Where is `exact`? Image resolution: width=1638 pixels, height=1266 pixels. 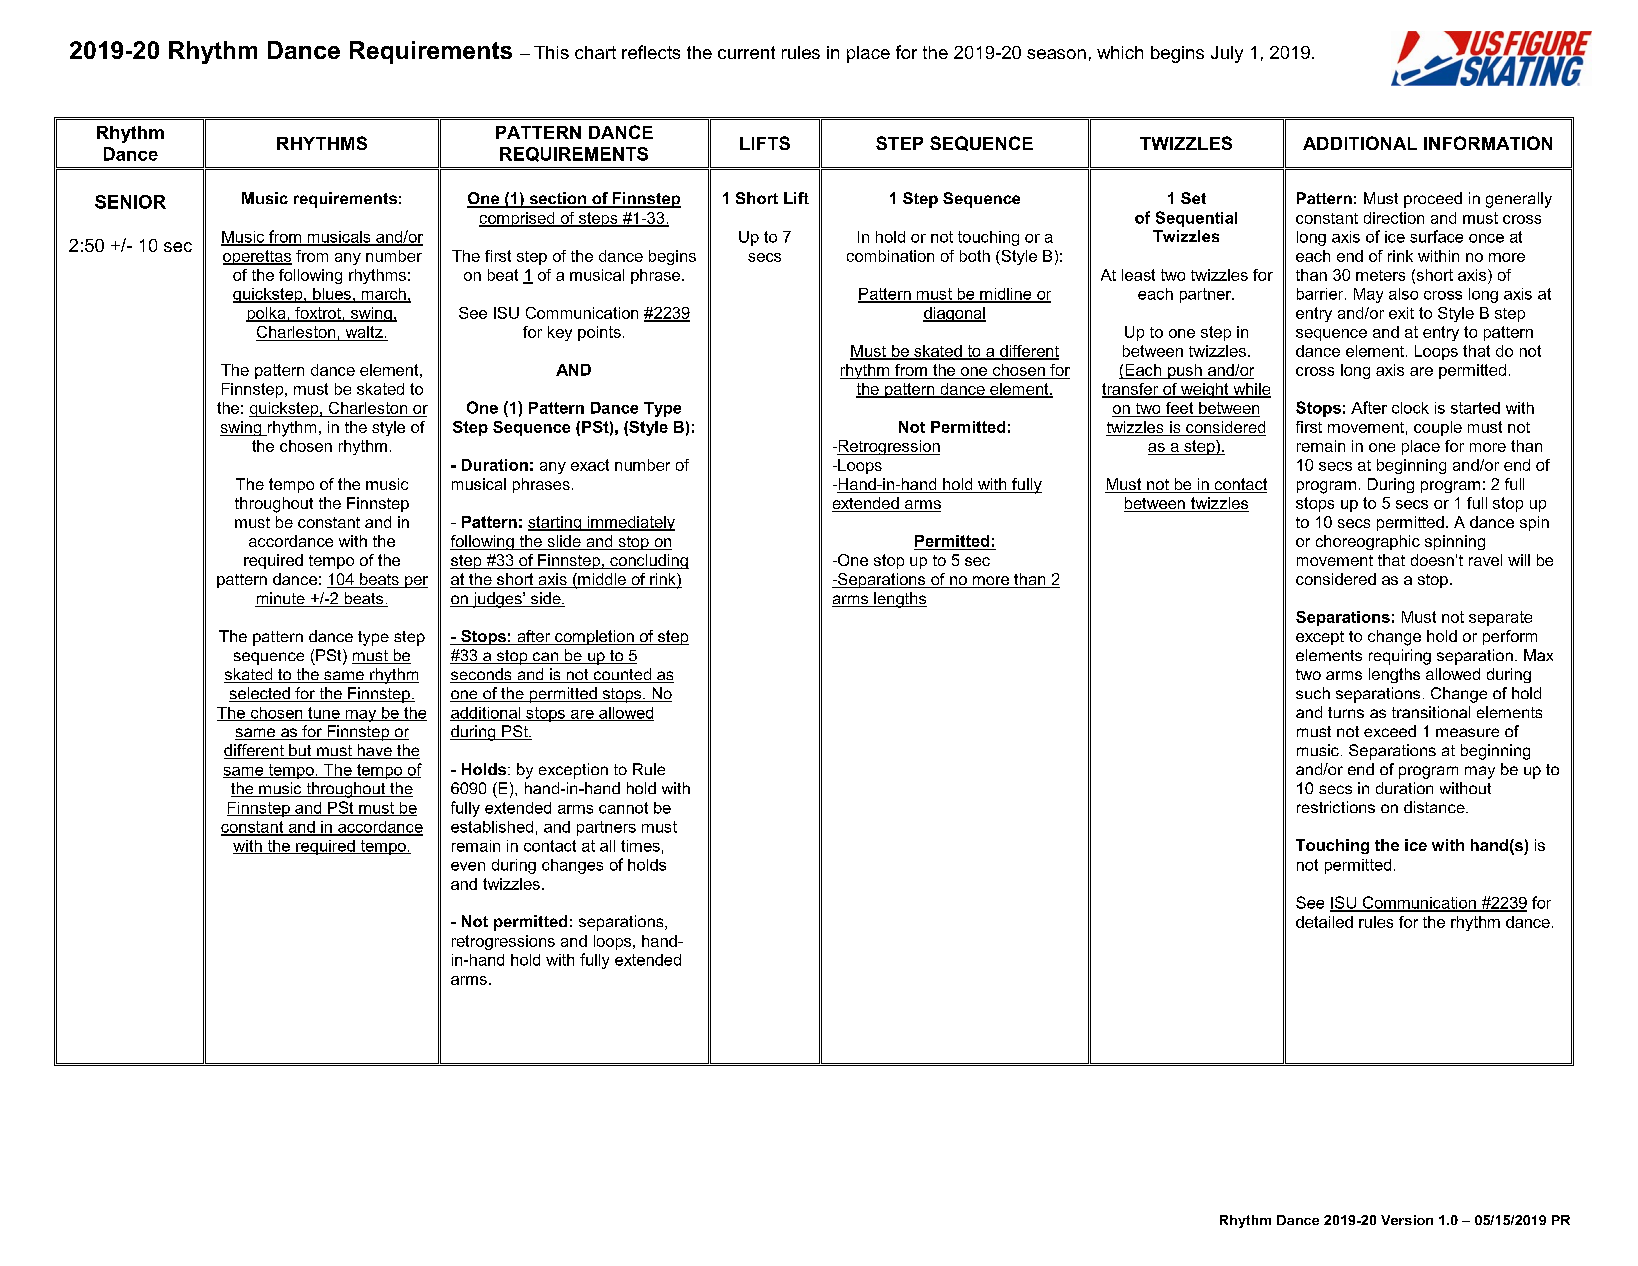 exact is located at coordinates (590, 465).
